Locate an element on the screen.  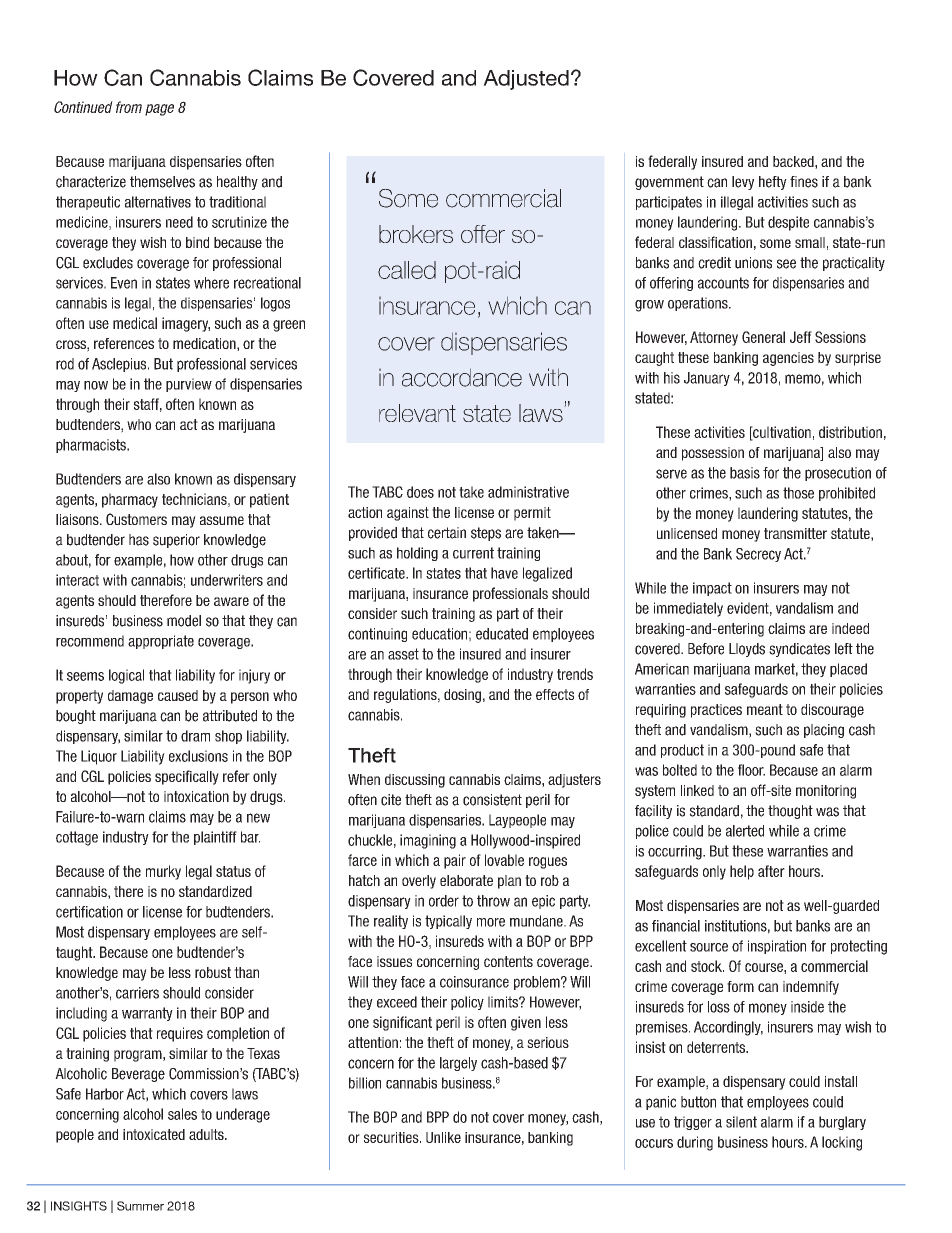
hefty is located at coordinates (773, 183).
